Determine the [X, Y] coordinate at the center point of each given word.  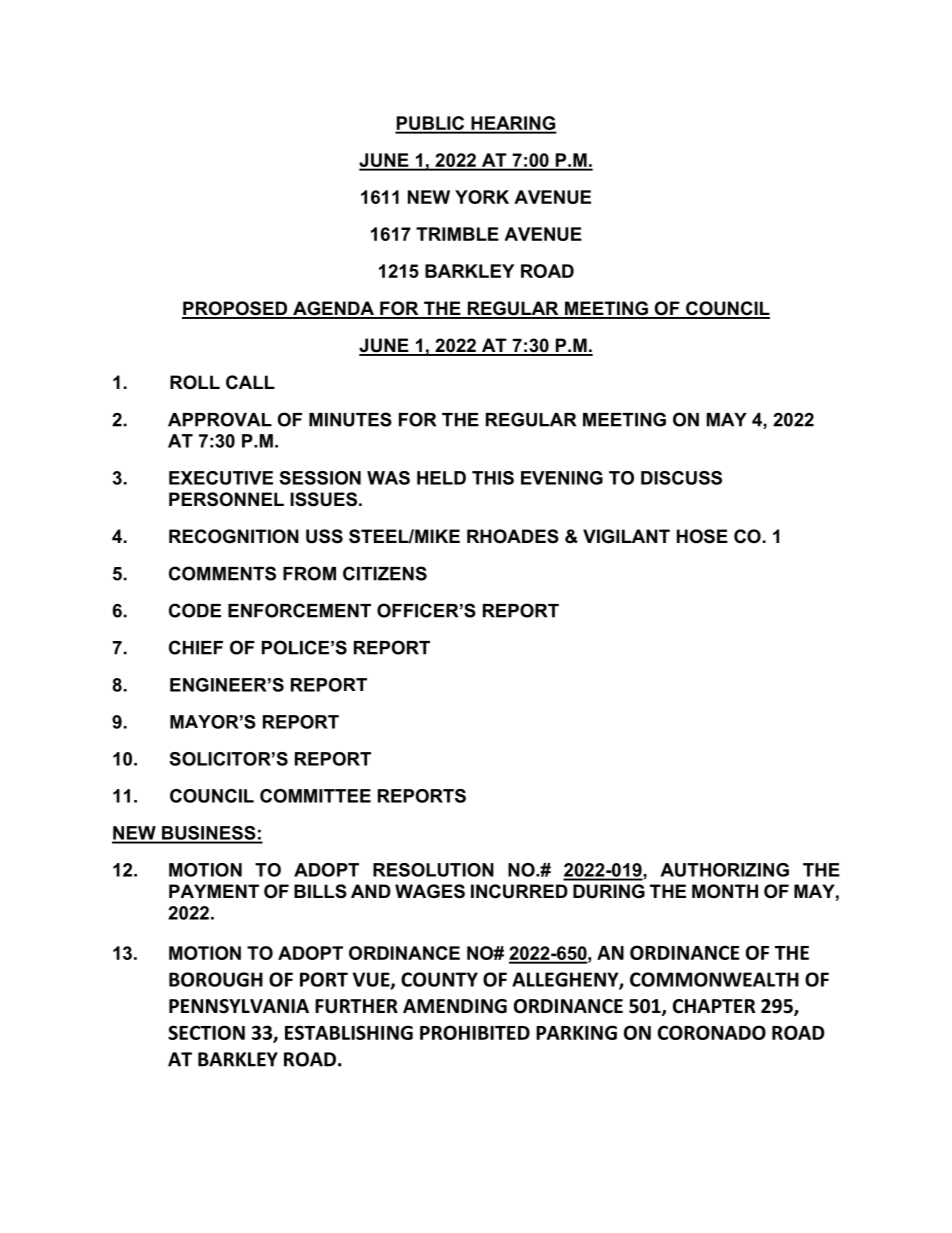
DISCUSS [681, 478]
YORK [482, 197]
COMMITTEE [315, 796]
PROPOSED [236, 309]
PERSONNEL [226, 499]
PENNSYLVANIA [239, 1006]
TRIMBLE [457, 234]
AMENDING [455, 1006]
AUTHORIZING [724, 870]
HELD [441, 478]
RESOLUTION [433, 870]
